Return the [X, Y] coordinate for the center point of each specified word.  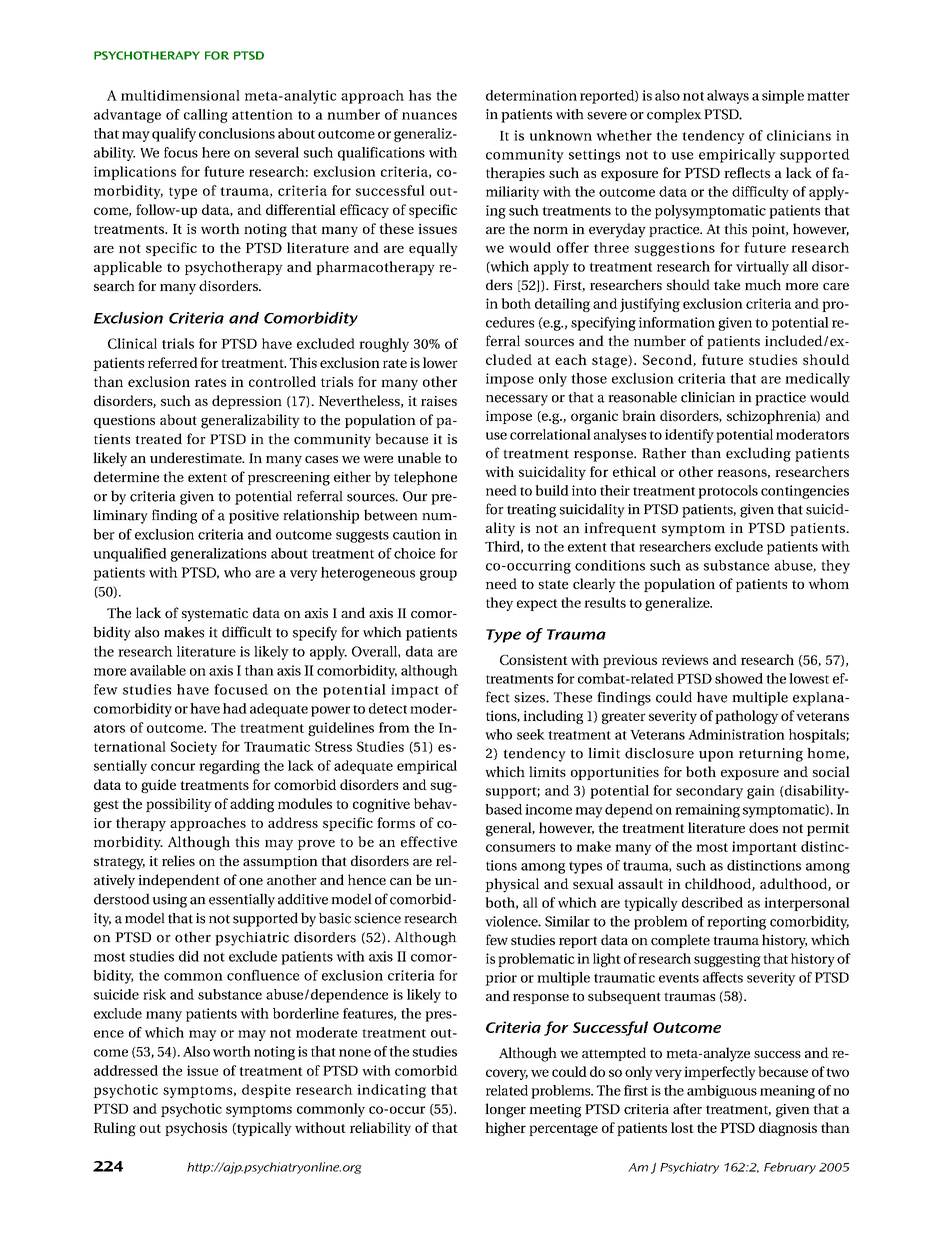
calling [206, 116]
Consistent [534, 659]
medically [817, 380]
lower [440, 362]
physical [512, 885]
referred [173, 362]
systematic [215, 615]
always [728, 97]
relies [178, 860]
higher [505, 1129]
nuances [429, 116]
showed [739, 678]
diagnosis [788, 1129]
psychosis [196, 1129]
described [712, 902]
